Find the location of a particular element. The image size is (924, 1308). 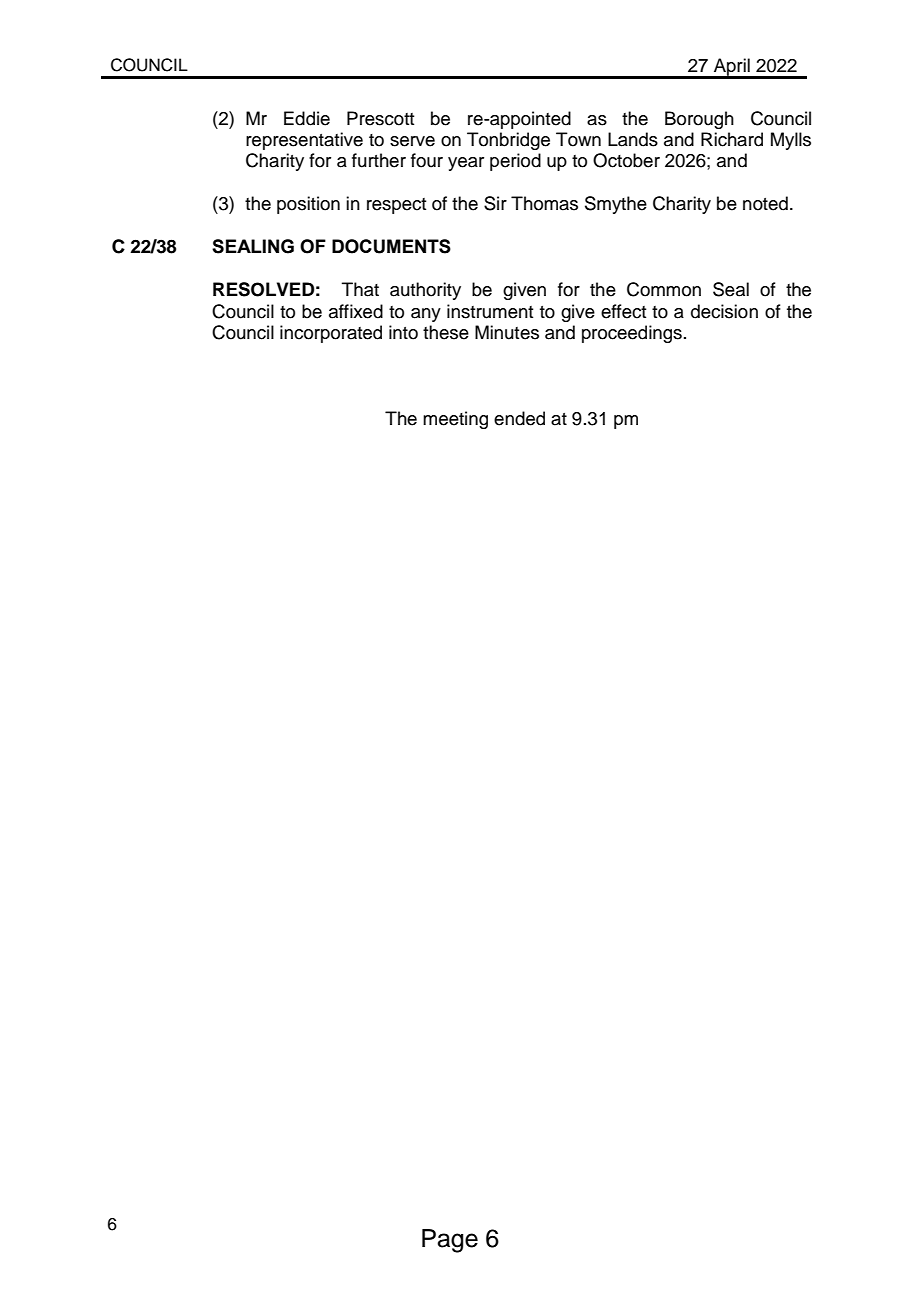

Prescott is located at coordinates (380, 118).
